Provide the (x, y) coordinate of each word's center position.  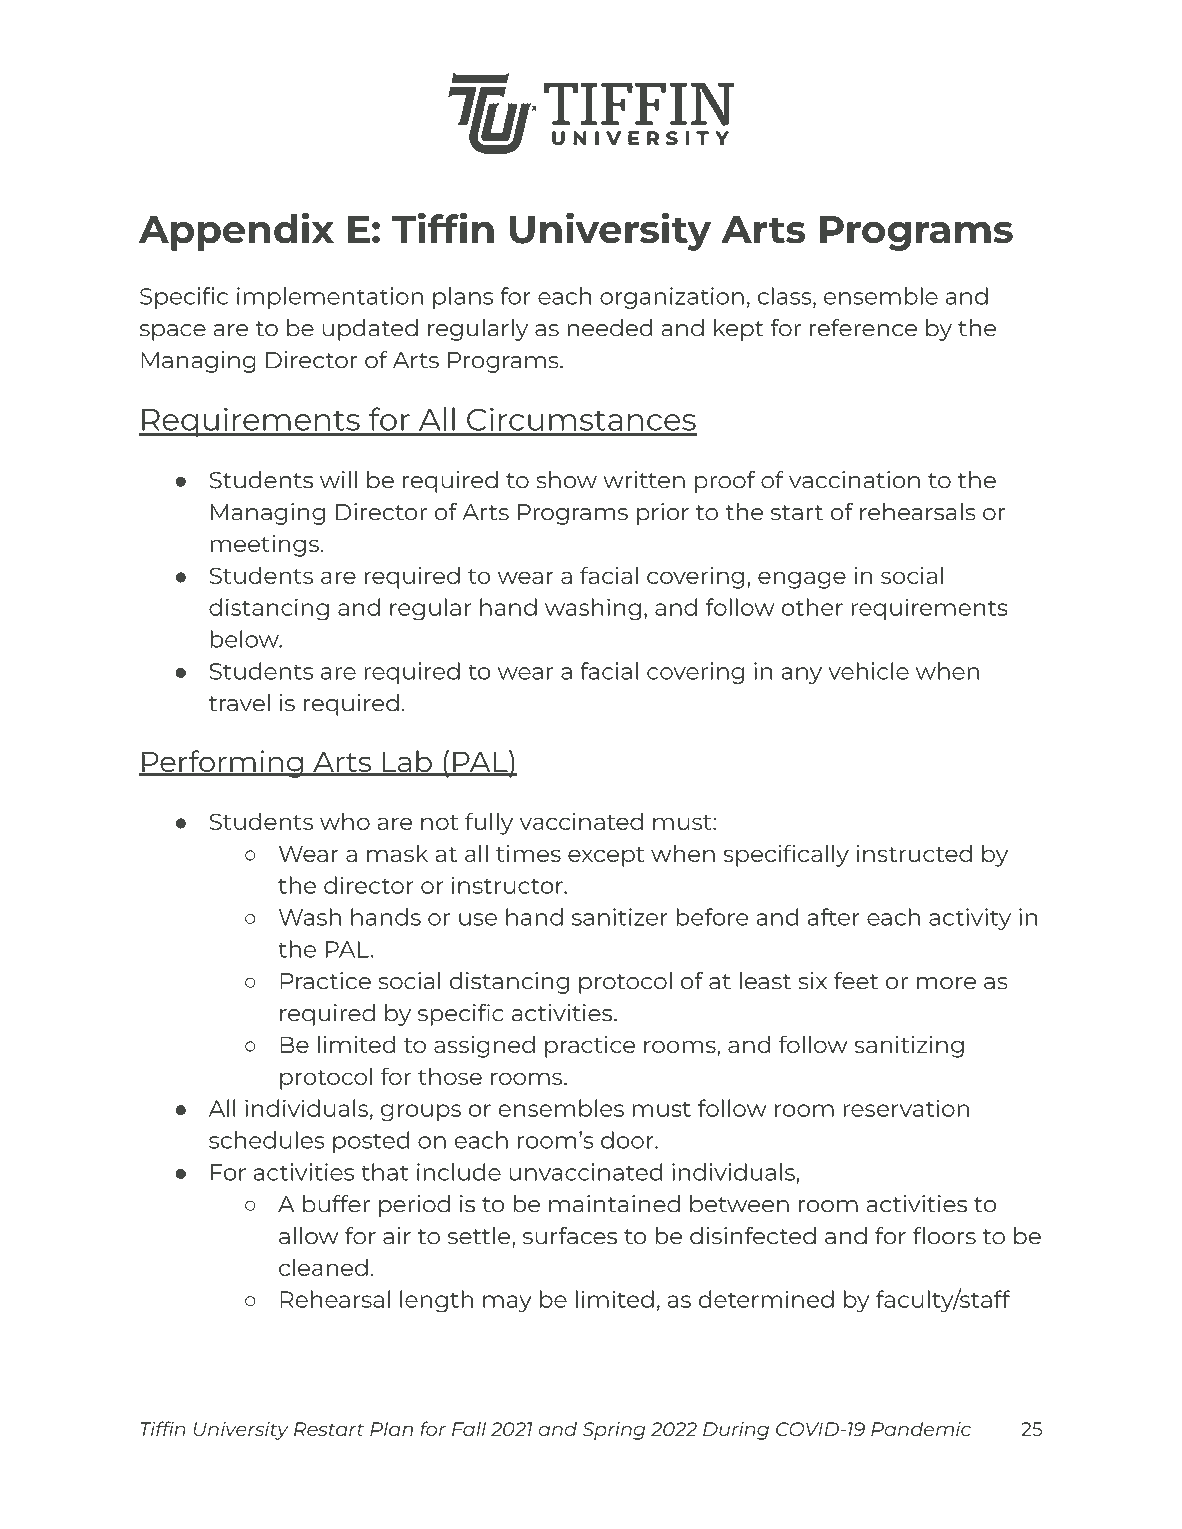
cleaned (323, 1267)
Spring (614, 1431)
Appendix (236, 231)
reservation (906, 1108)
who (345, 821)
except (606, 857)
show (566, 480)
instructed (914, 853)
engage (802, 580)
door (628, 1140)
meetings (264, 546)
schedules (267, 1140)
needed (610, 328)
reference (863, 328)
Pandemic (921, 1428)
